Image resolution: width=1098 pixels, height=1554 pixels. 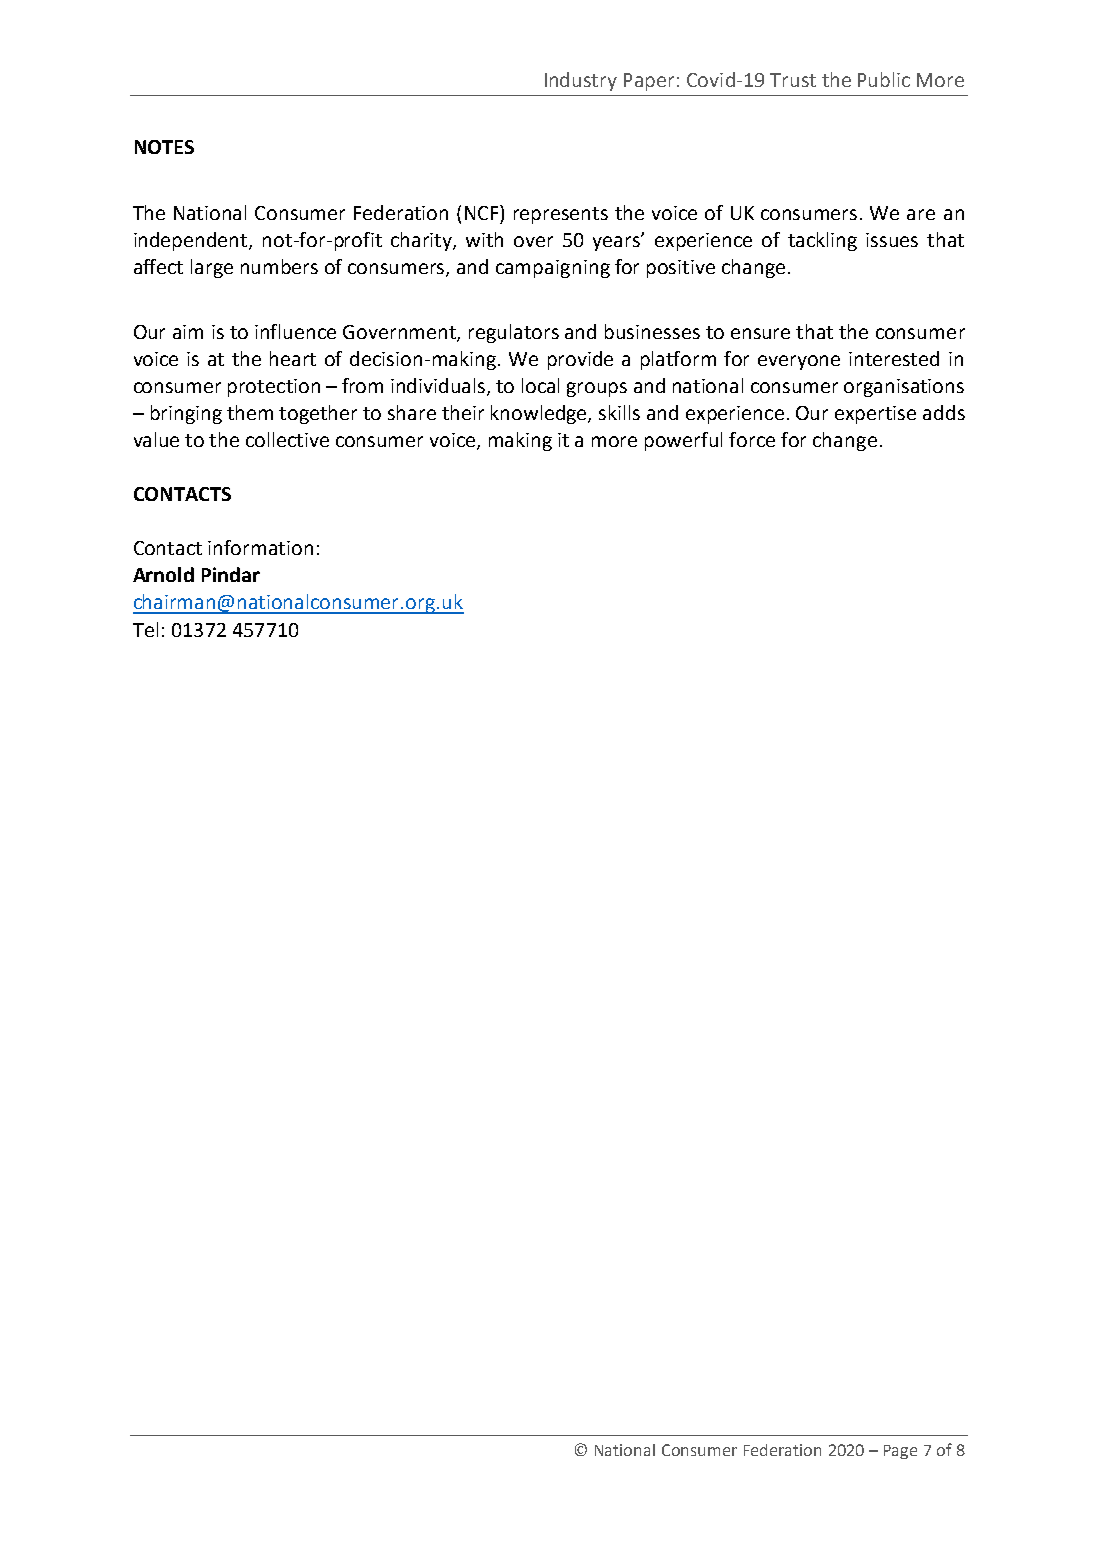 I want to click on Tel, so click(x=145, y=629).
